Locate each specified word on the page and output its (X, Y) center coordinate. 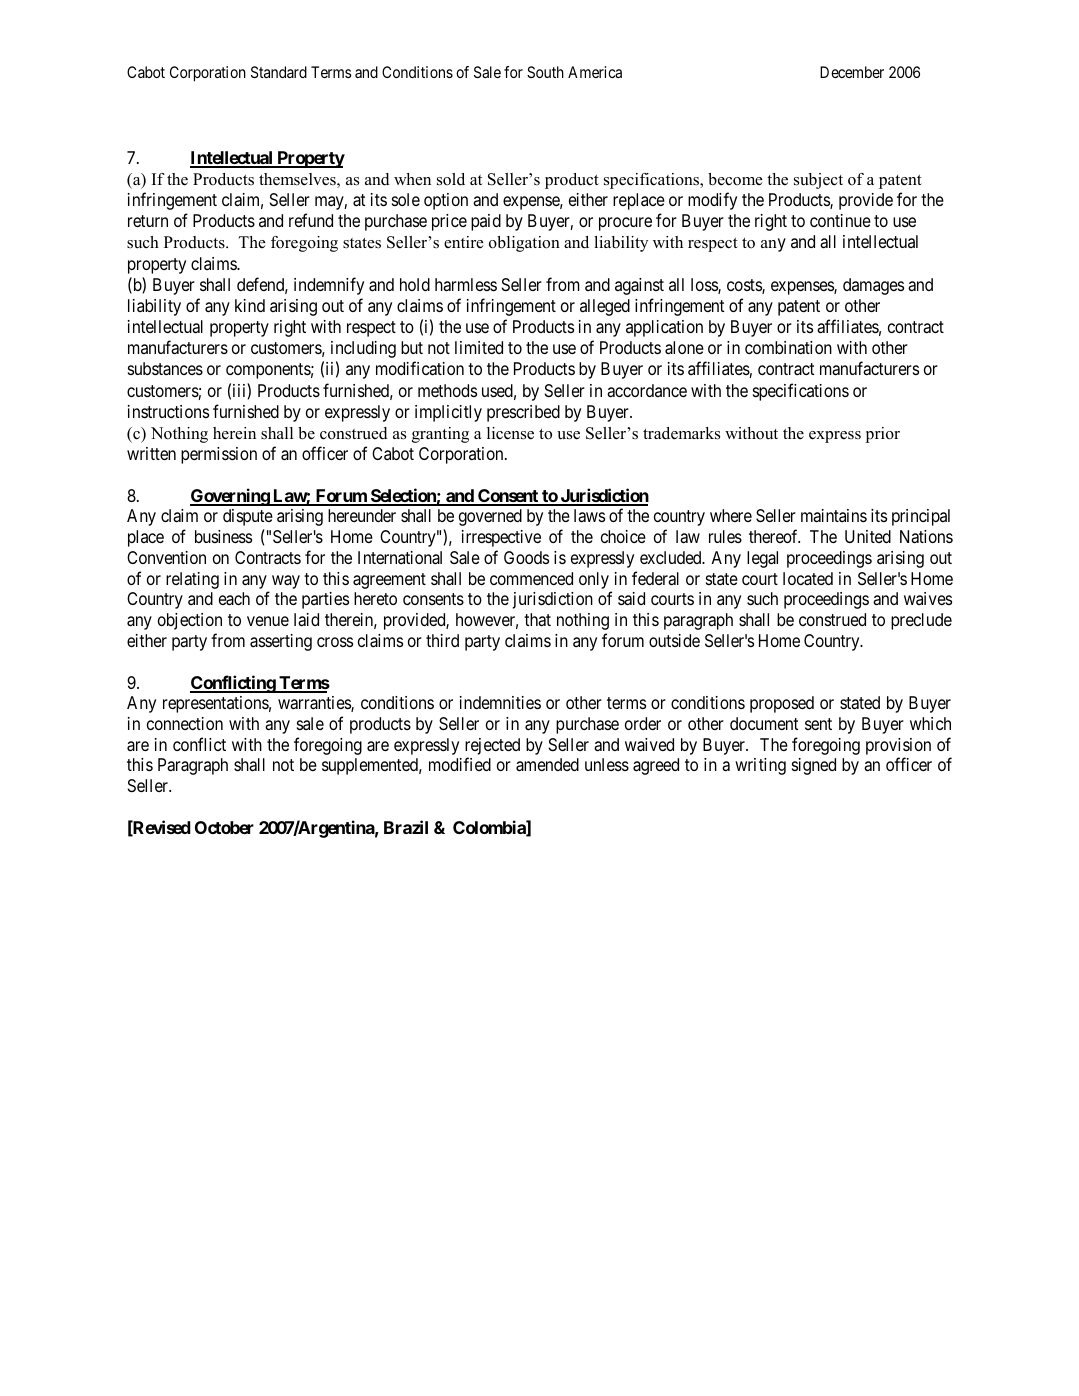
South (545, 72)
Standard (279, 72)
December (852, 72)
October (224, 827)
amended (547, 765)
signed (814, 766)
